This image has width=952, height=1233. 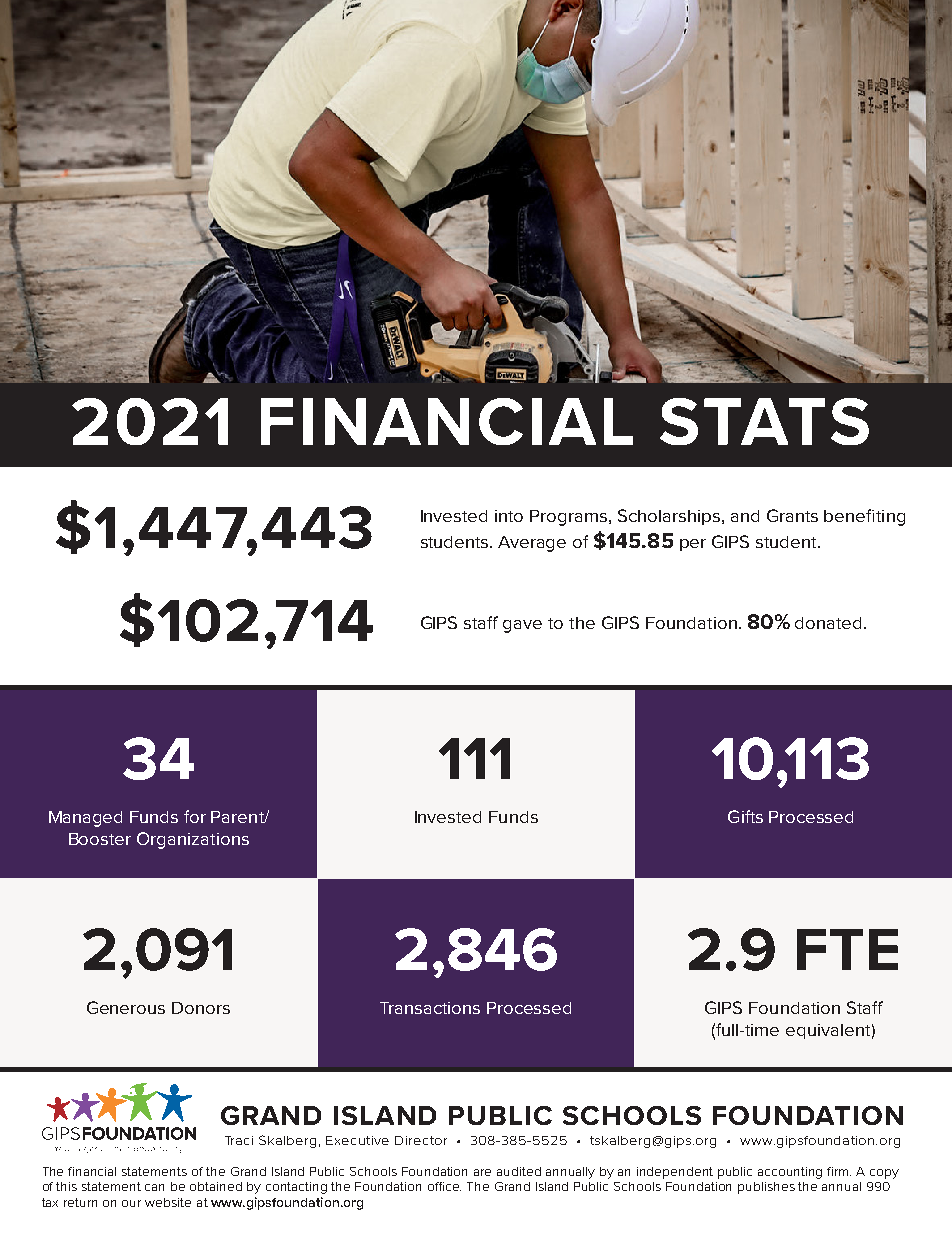 What do you see at coordinates (847, 949) in the image?
I see `FTE` at bounding box center [847, 949].
